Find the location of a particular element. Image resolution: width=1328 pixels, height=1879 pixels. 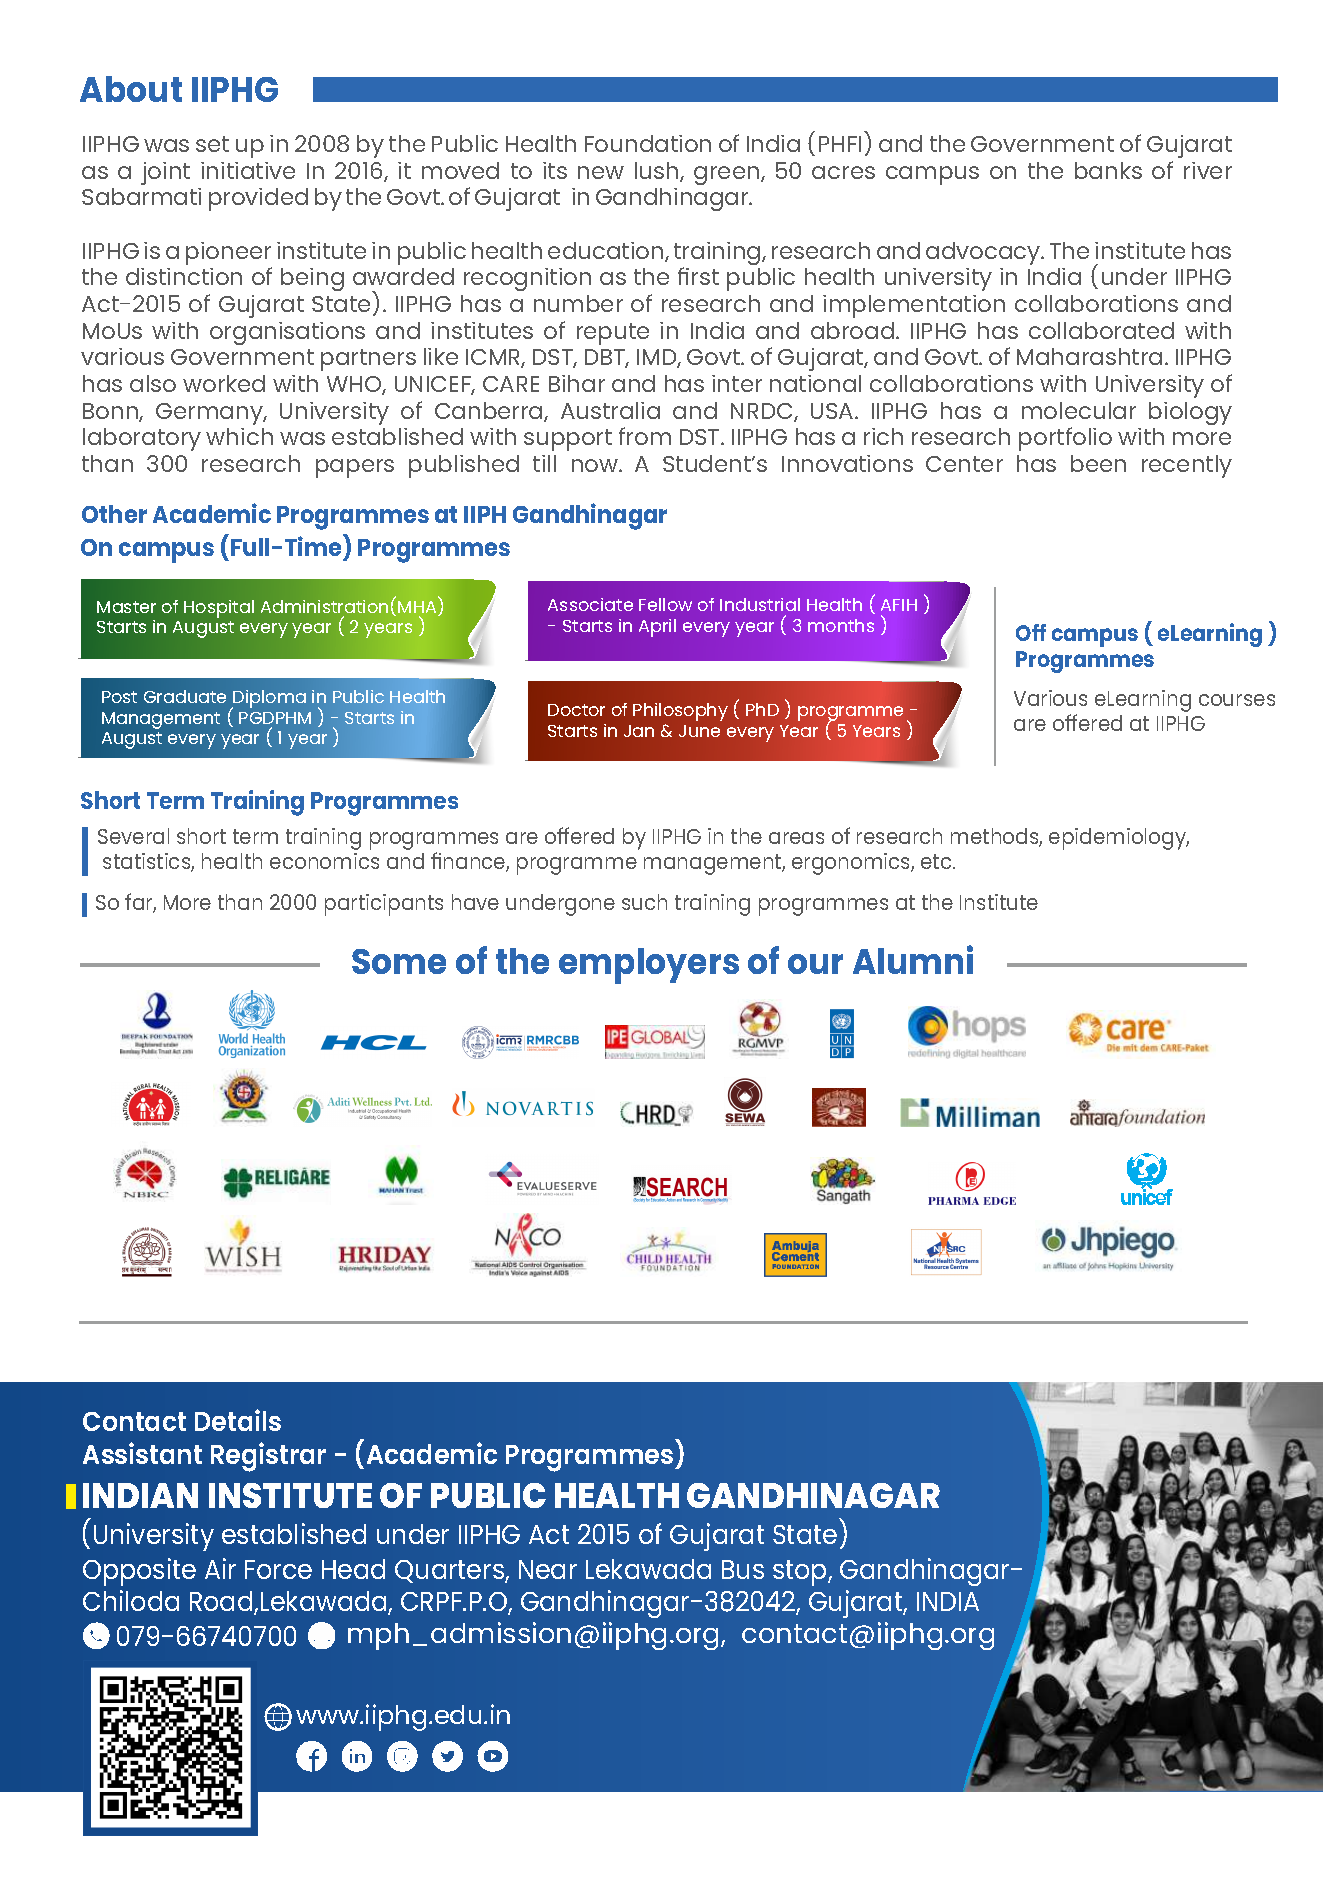

Foundation is located at coordinates (648, 143).
